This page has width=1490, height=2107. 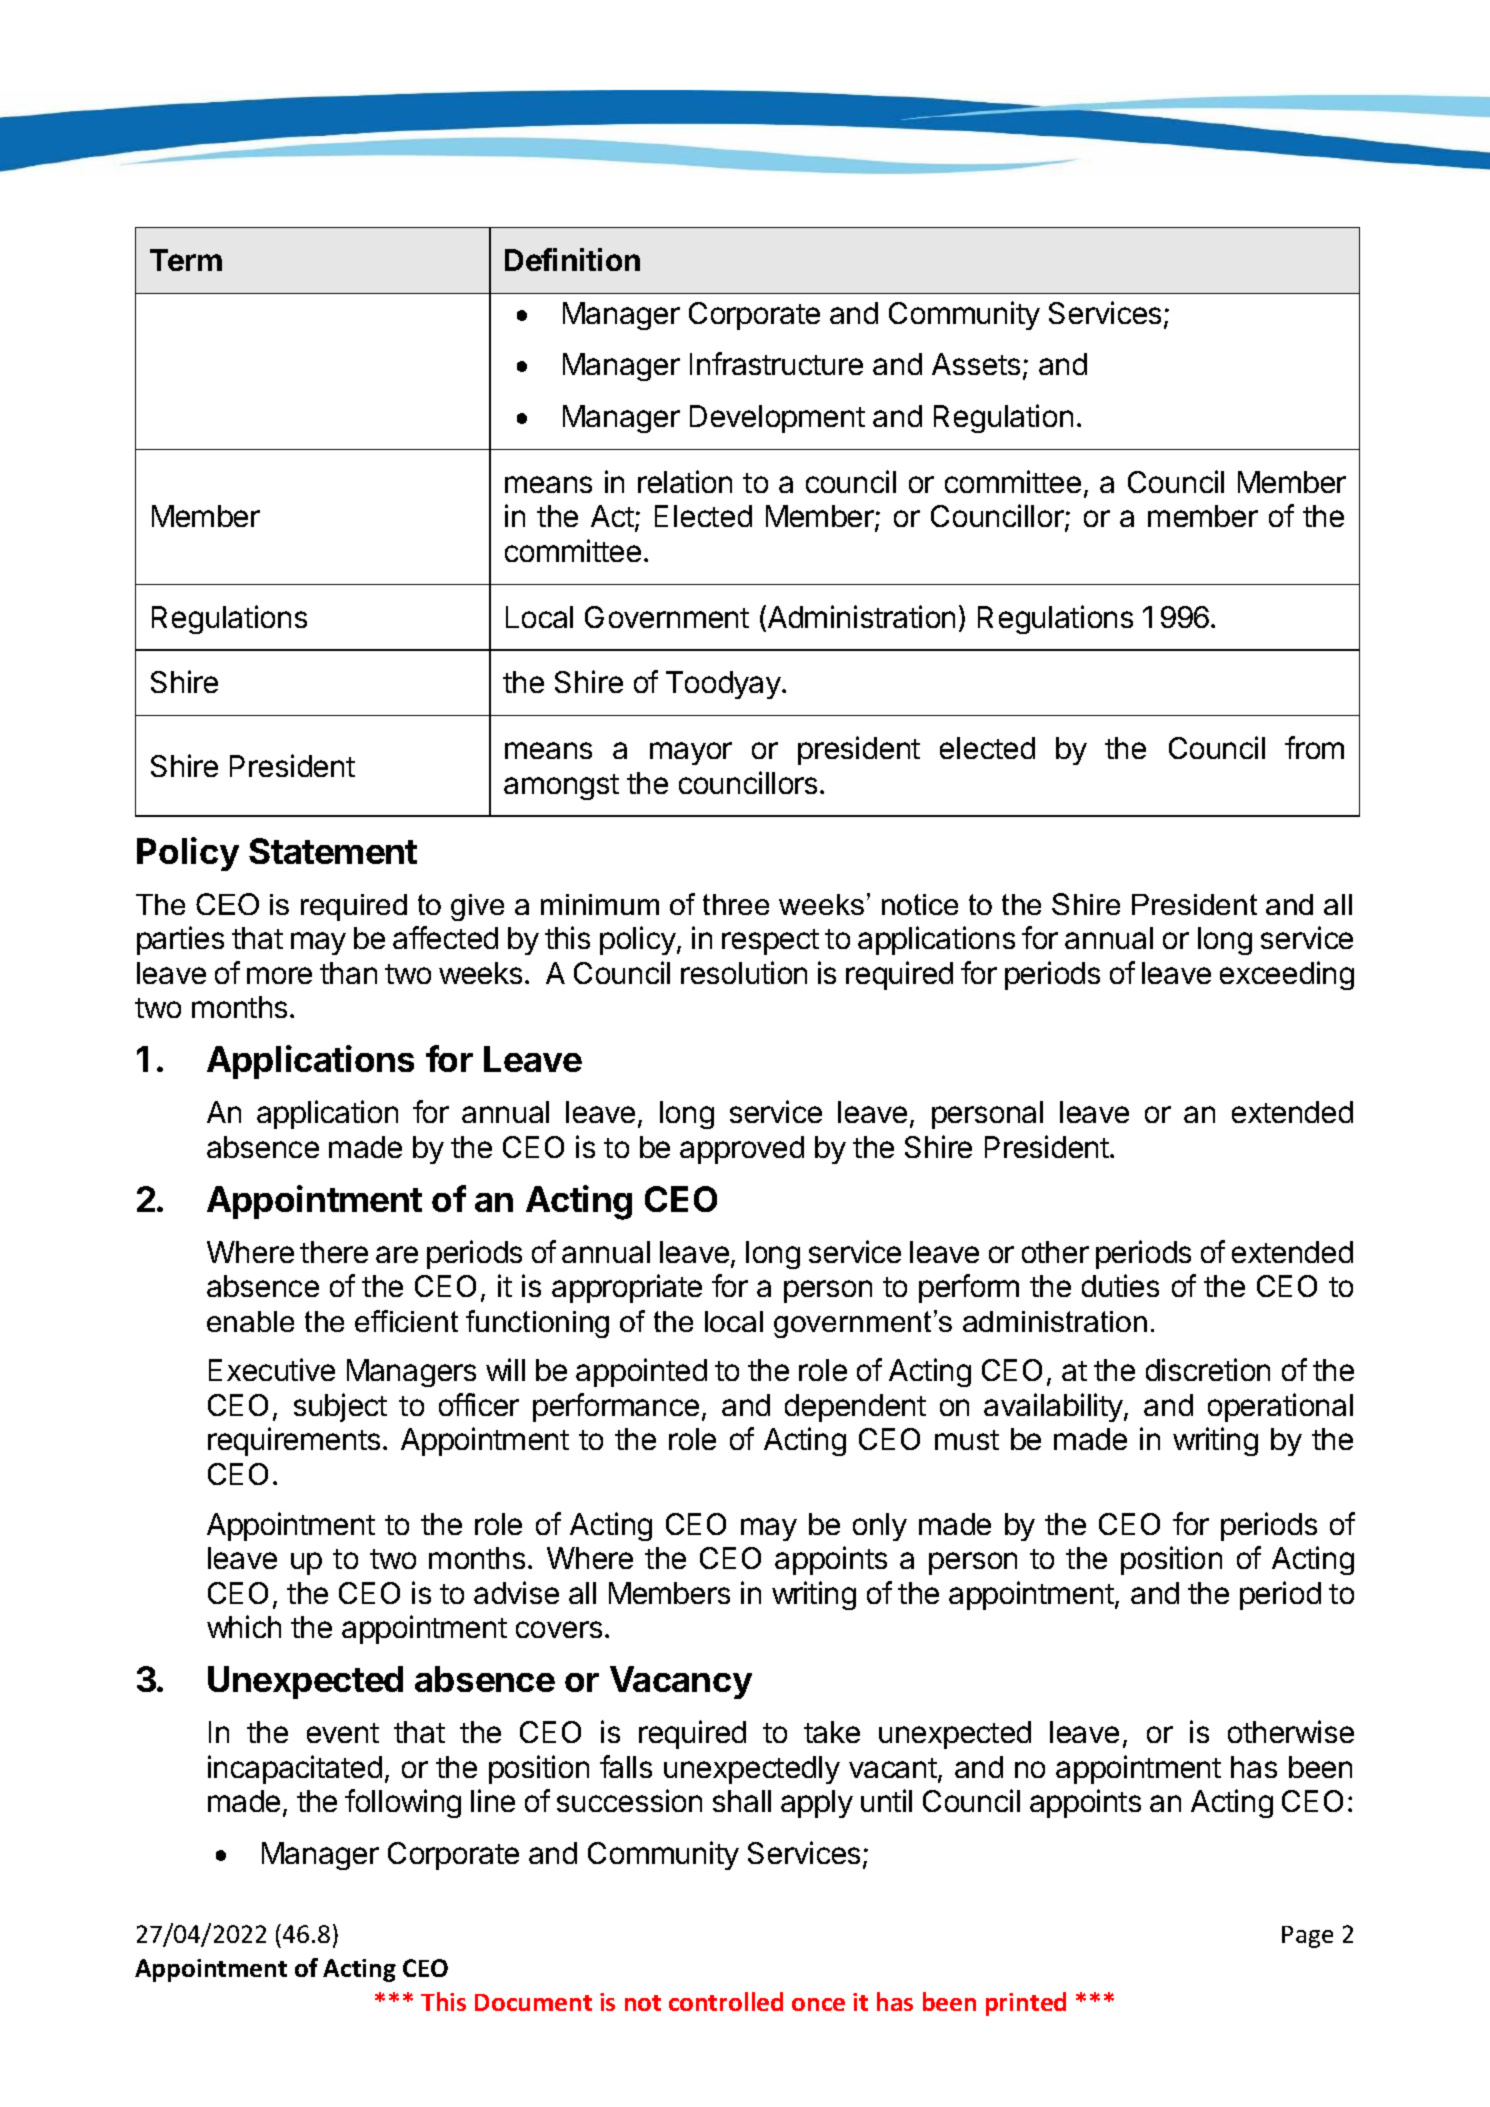 I want to click on which, so click(x=244, y=1626).
